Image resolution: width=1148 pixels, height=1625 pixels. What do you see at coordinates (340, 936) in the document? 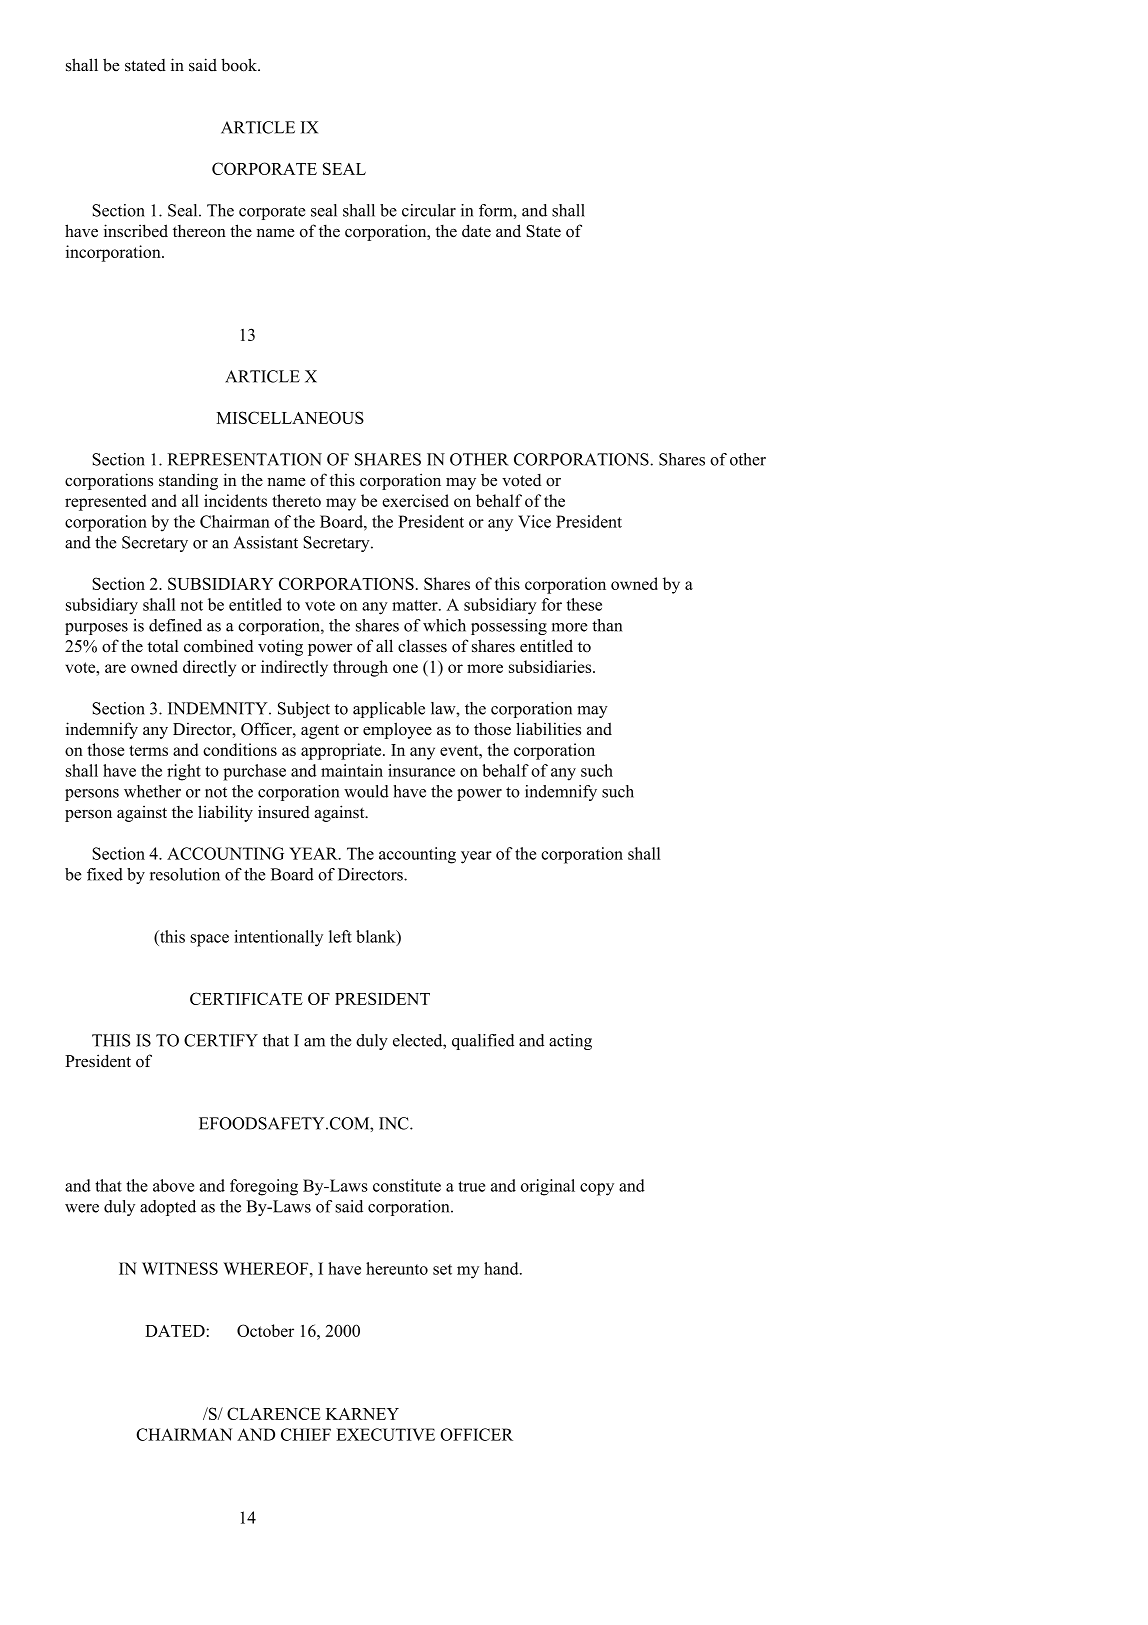
I see `left` at bounding box center [340, 936].
